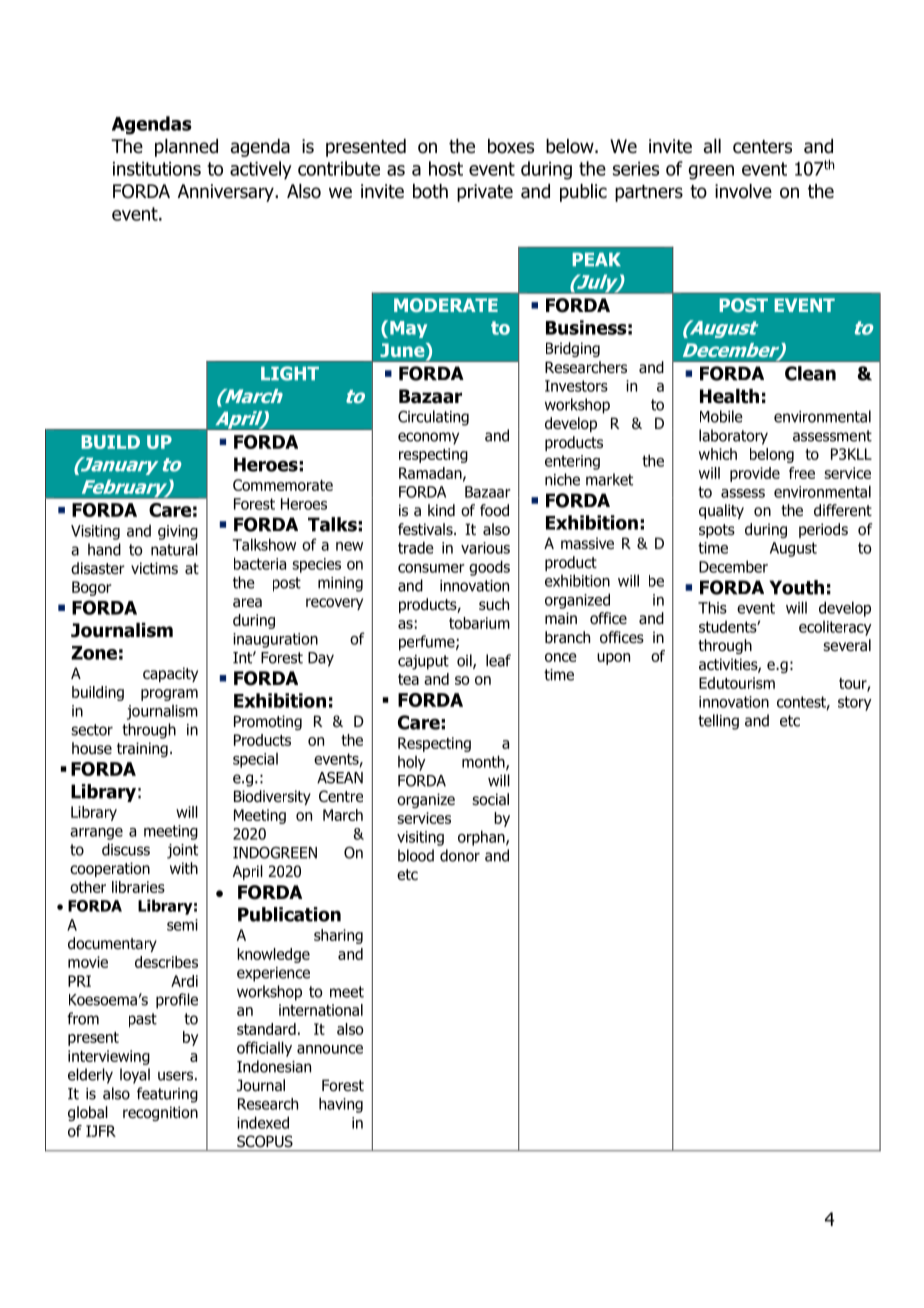  Describe the element at coordinates (712, 607) in the page. I see `This` at that location.
